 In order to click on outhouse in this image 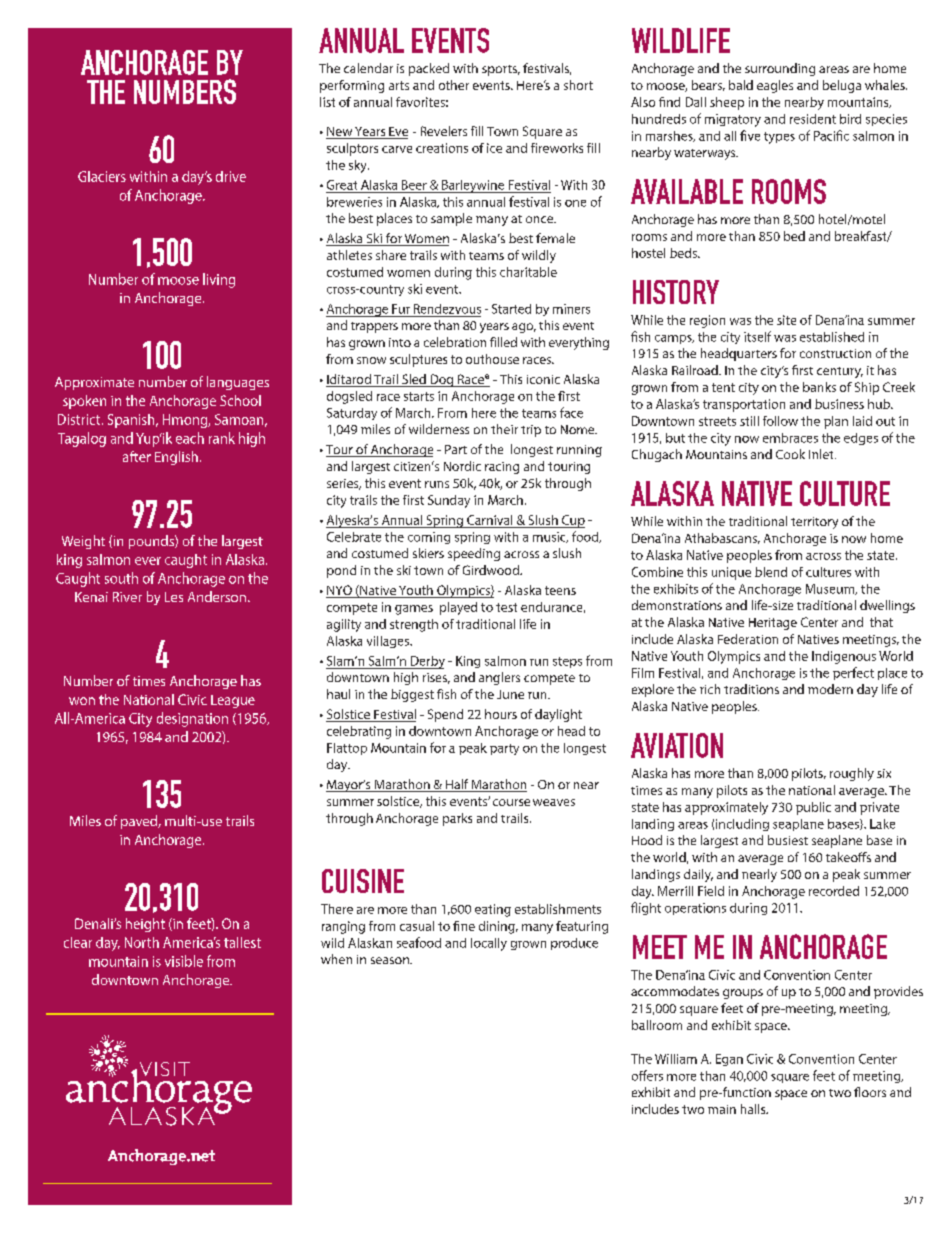, I will do `click(492, 359)`.
